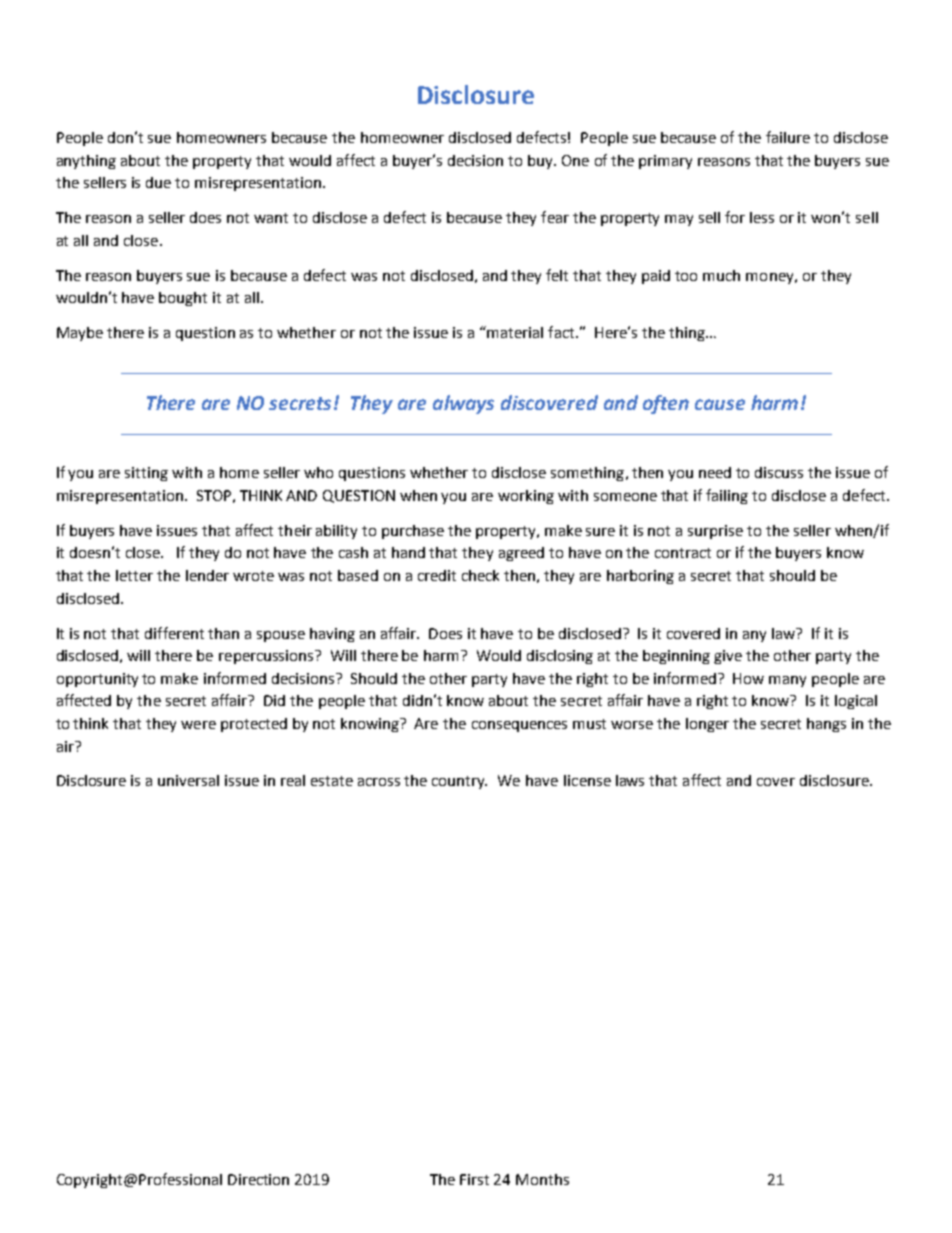 This document has height=1233, width=952. What do you see at coordinates (560, 657) in the document?
I see `disclosing` at bounding box center [560, 657].
